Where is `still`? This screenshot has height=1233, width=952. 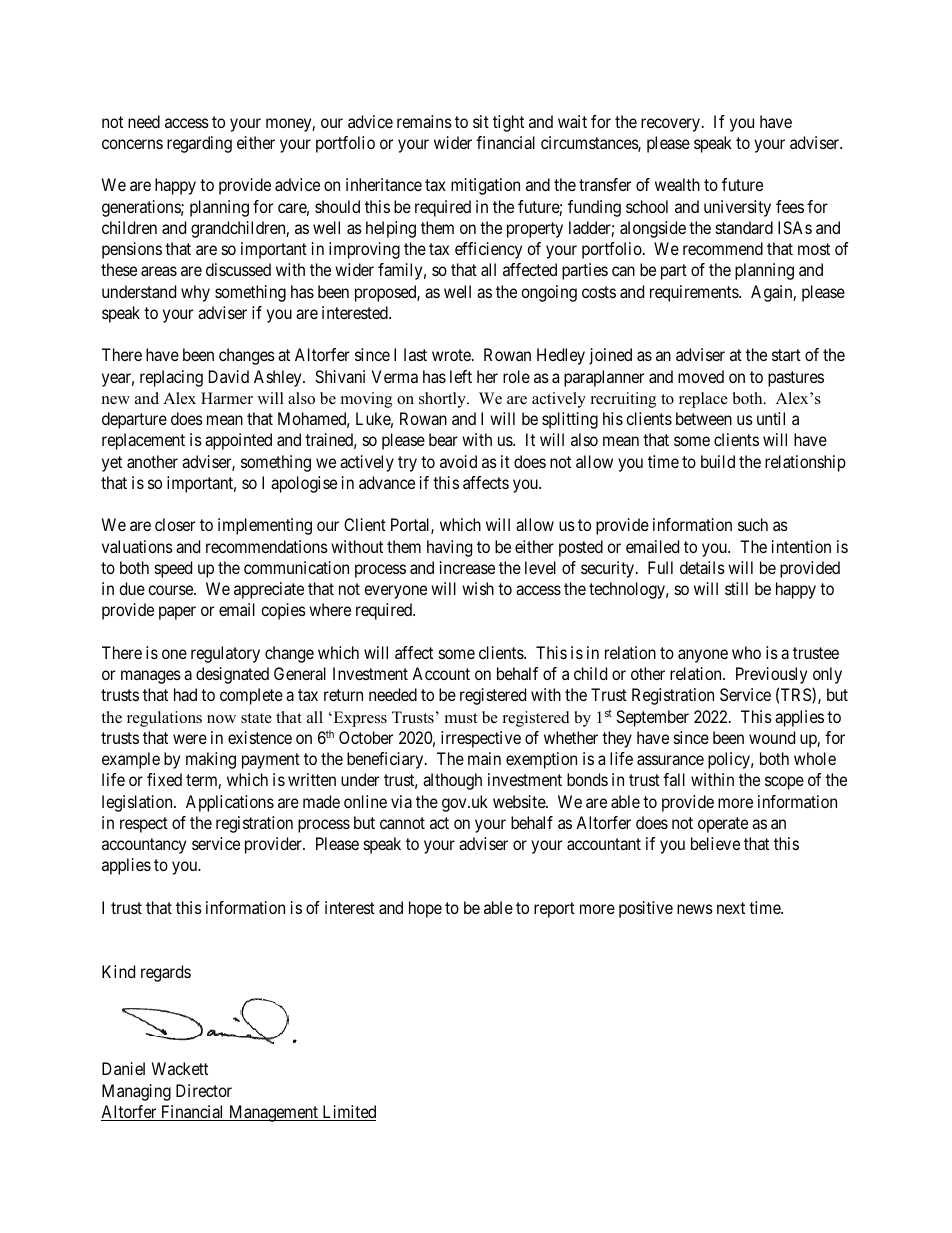
still is located at coordinates (736, 588).
